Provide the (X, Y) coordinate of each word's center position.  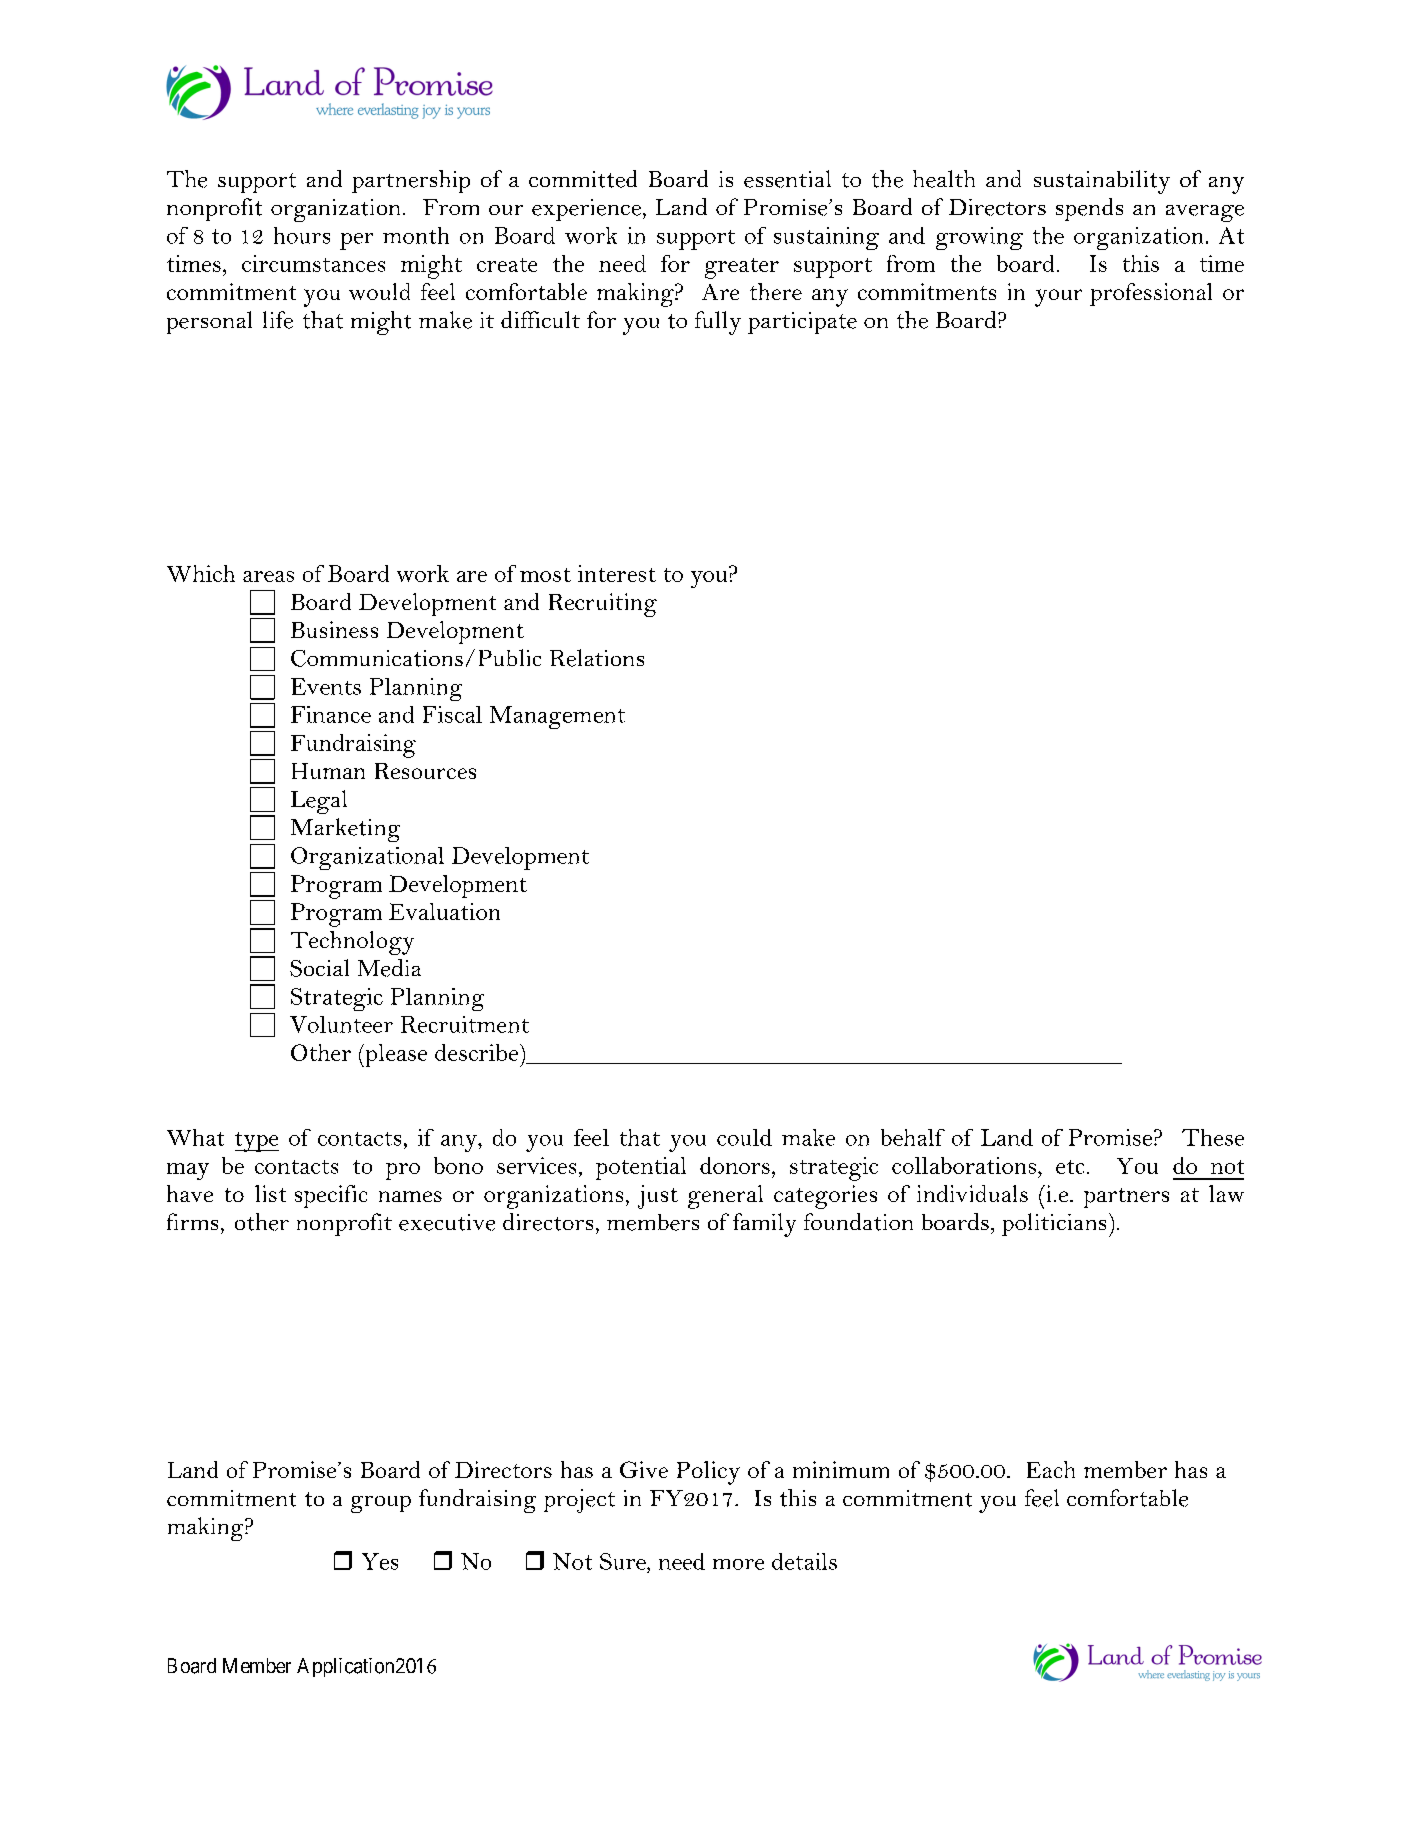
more (738, 1564)
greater (742, 268)
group (381, 1504)
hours (302, 235)
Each (1051, 1469)
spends (1089, 209)
